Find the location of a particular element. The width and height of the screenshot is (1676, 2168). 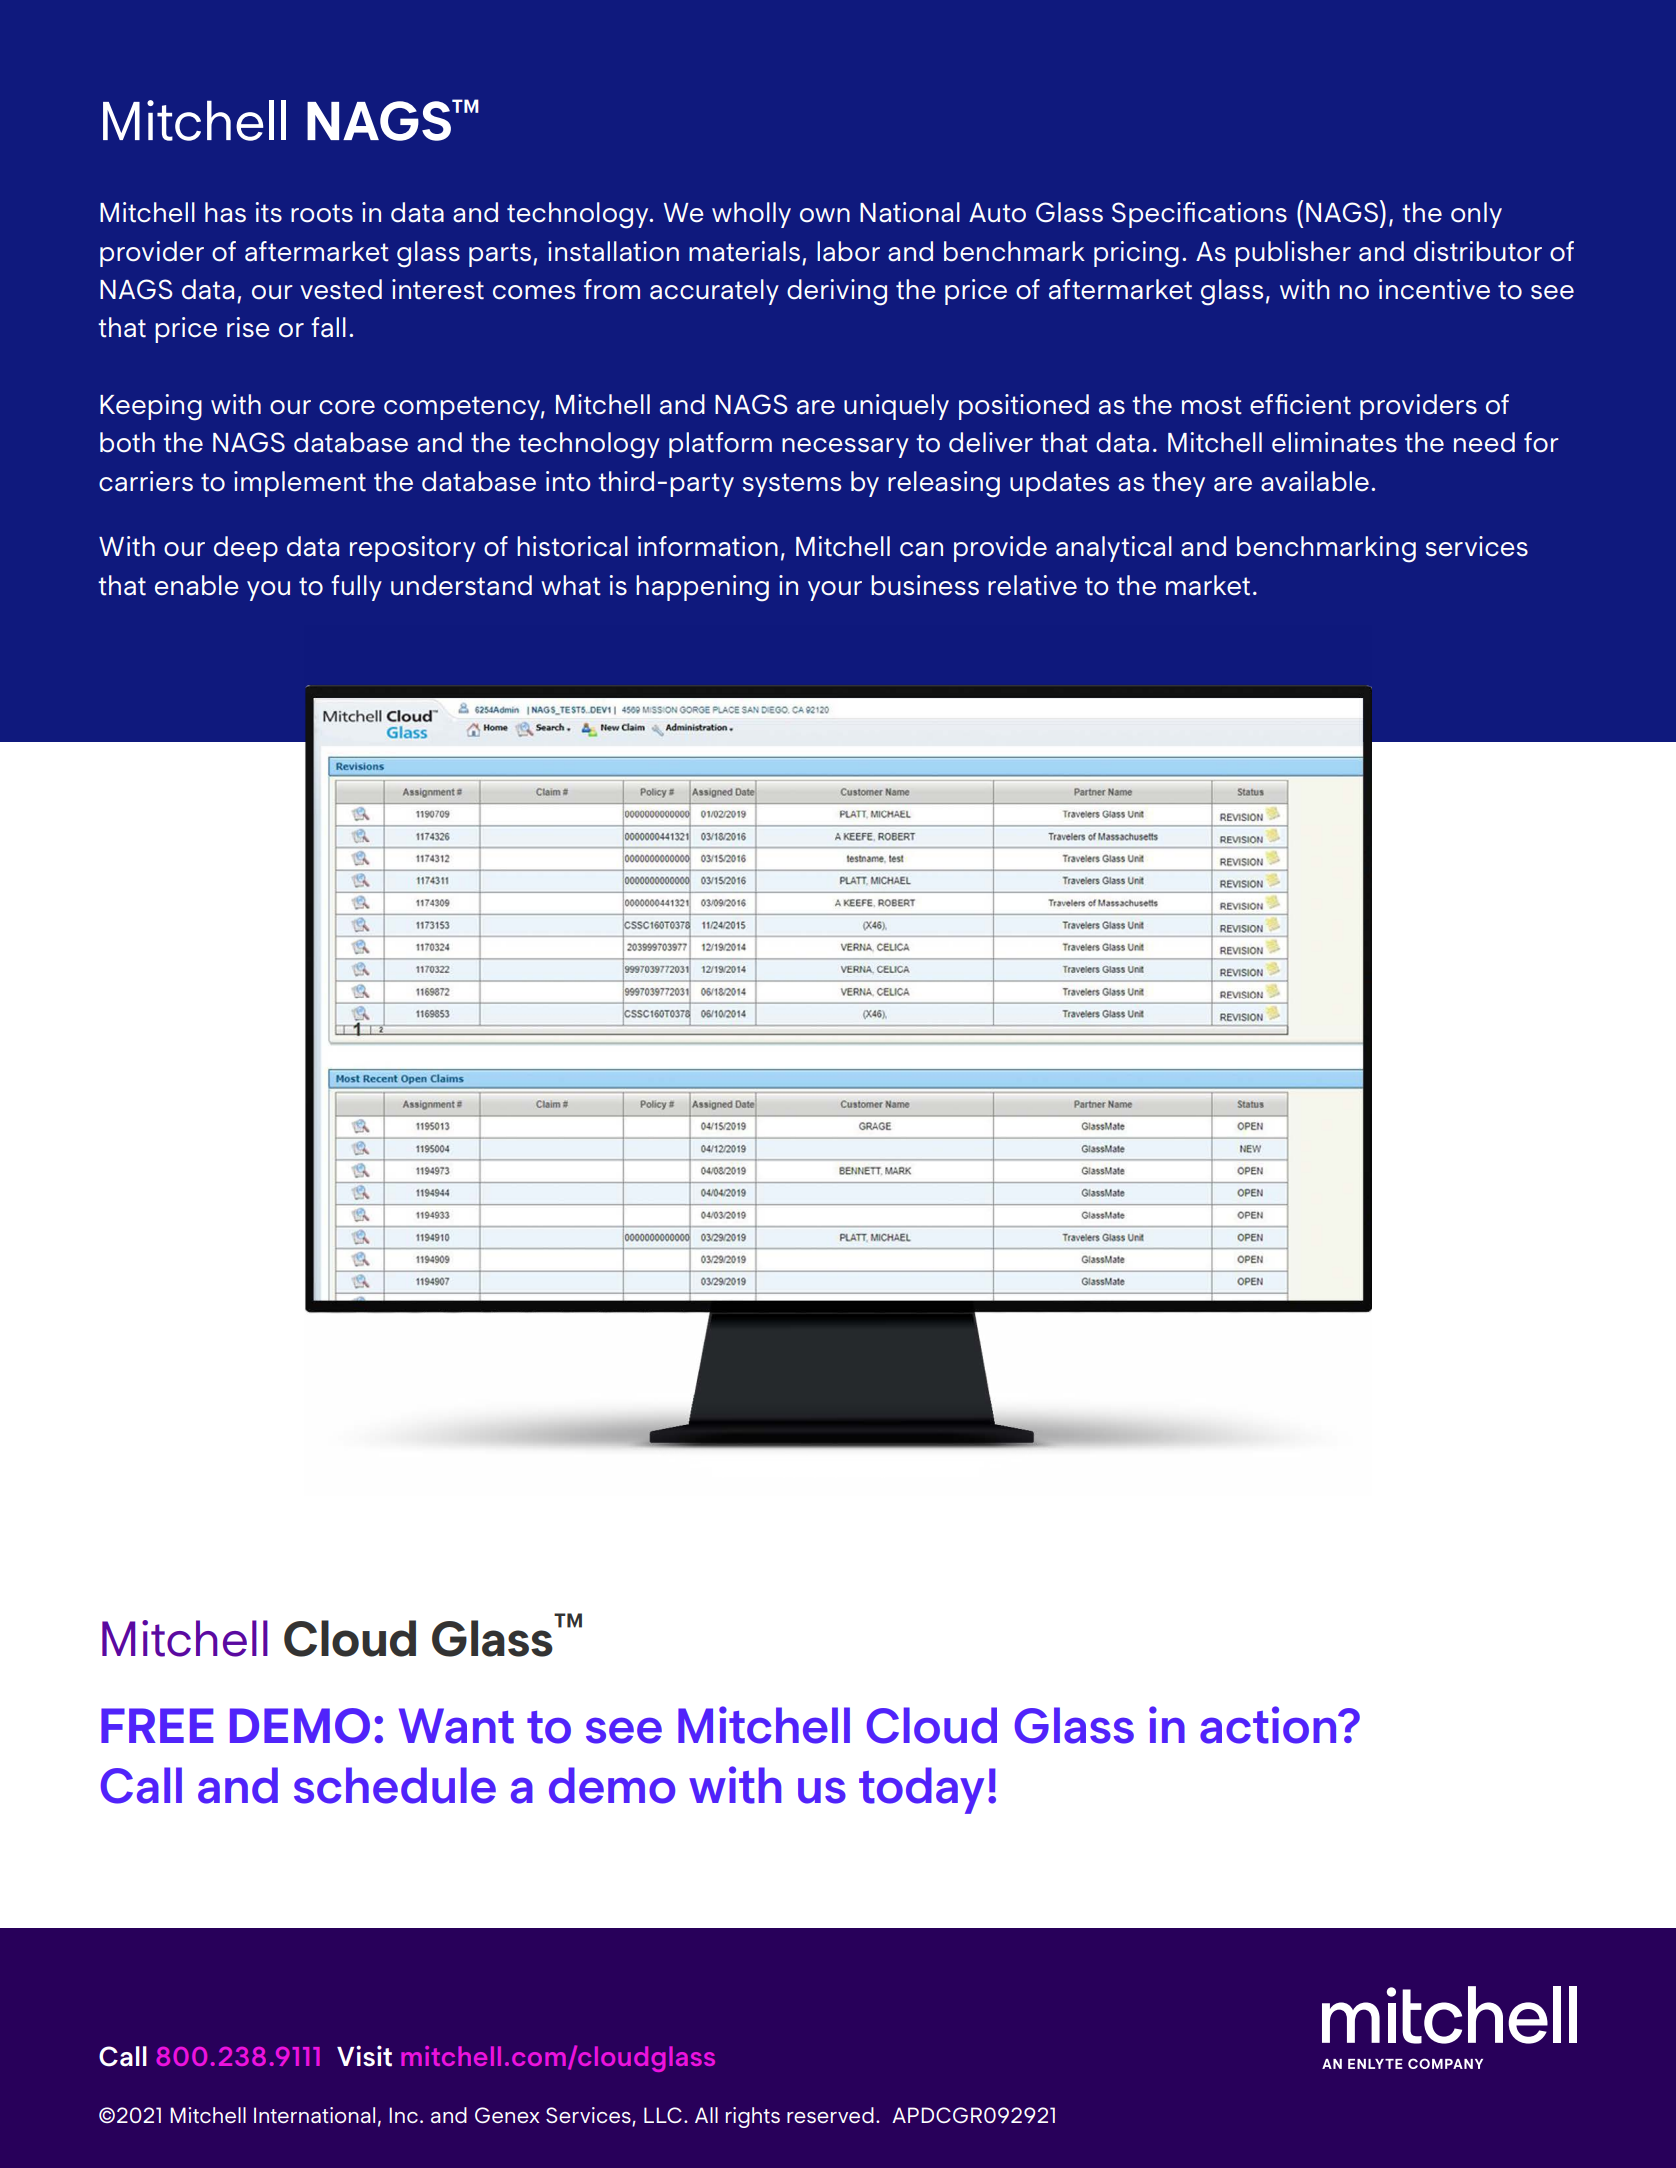

Visit is located at coordinates (364, 2056).
